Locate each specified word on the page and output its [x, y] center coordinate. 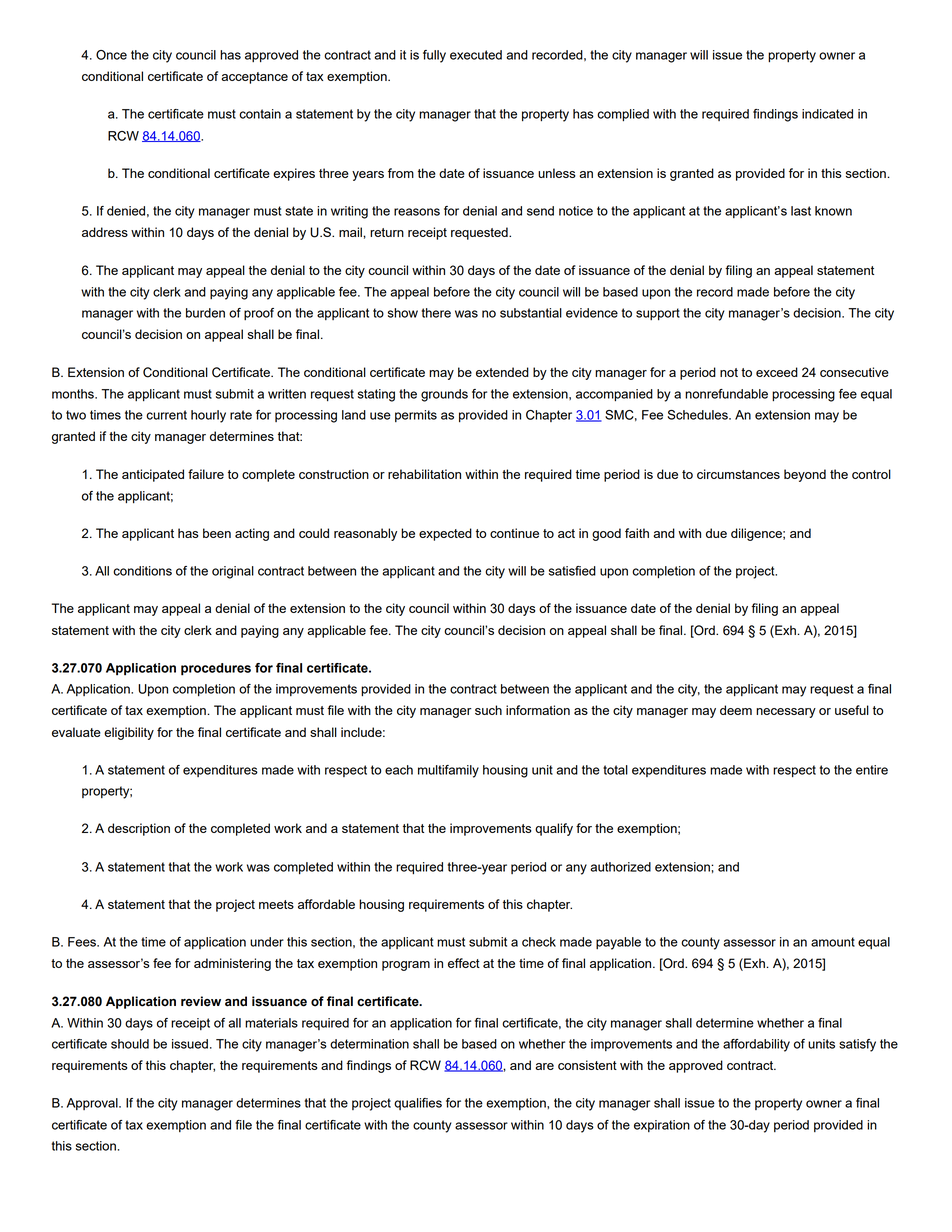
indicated [827, 114]
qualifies [418, 1104]
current [166, 415]
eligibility [129, 733]
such [488, 710]
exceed [777, 372]
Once [111, 55]
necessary [786, 713]
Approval [93, 1104]
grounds [444, 395]
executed [476, 55]
